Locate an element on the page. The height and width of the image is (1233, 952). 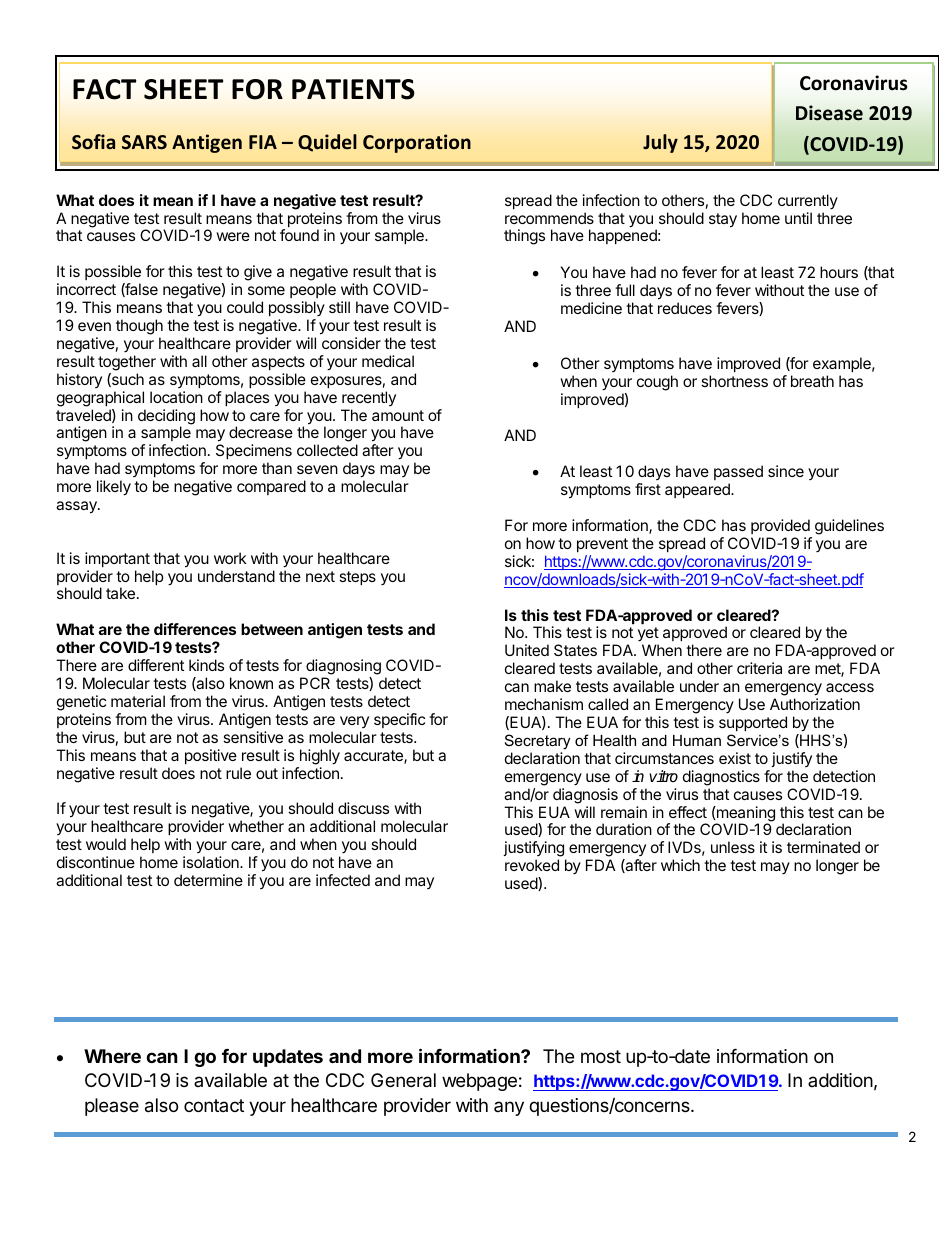
contact is located at coordinates (214, 1105).
